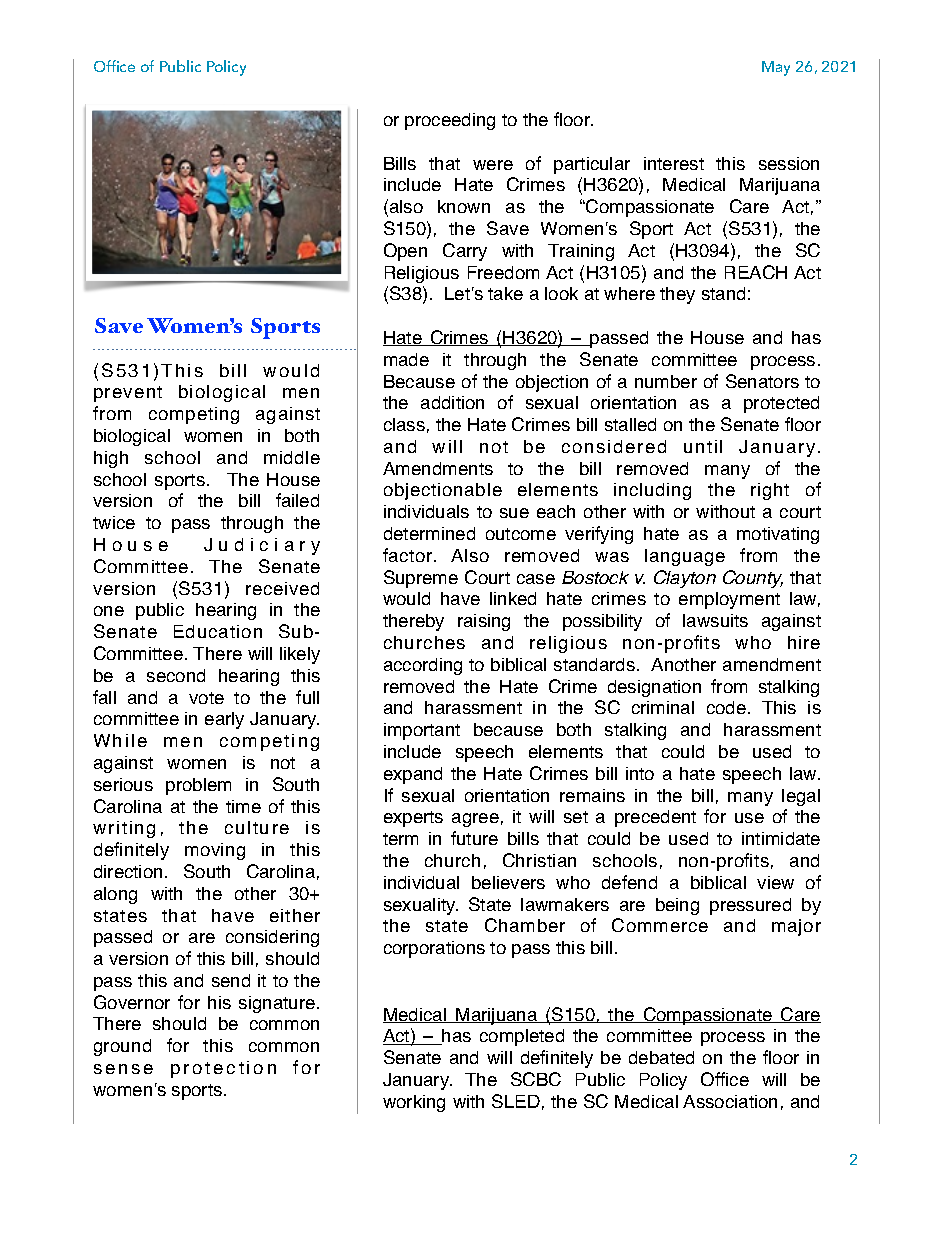  I want to click on they, so click(677, 295).
